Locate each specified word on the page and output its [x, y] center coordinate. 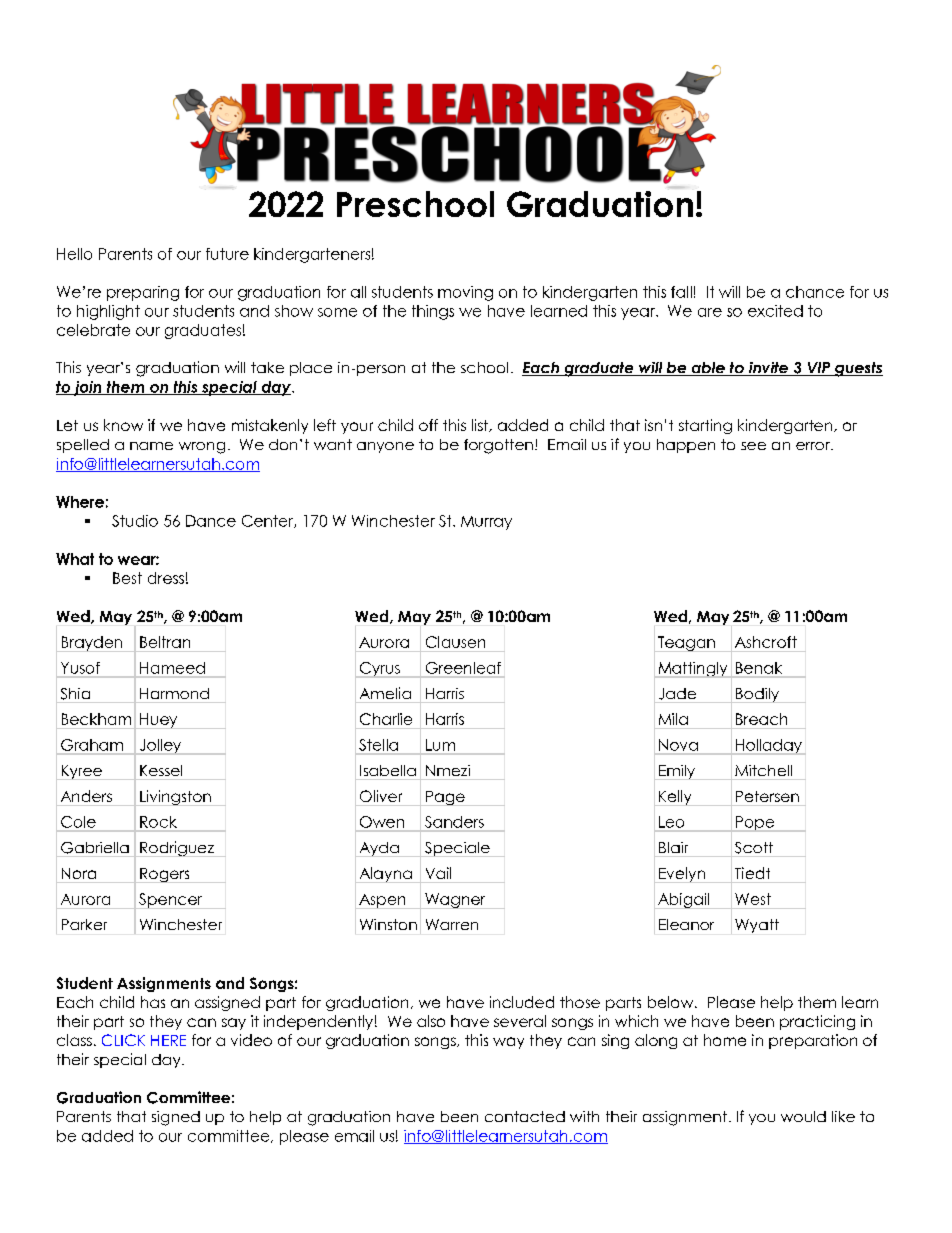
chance [815, 292]
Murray [486, 523]
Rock [158, 822]
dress [166, 578]
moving [465, 293]
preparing [143, 293]
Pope [755, 824]
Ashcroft [766, 642]
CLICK [123, 1040]
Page [445, 798]
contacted [525, 1116]
